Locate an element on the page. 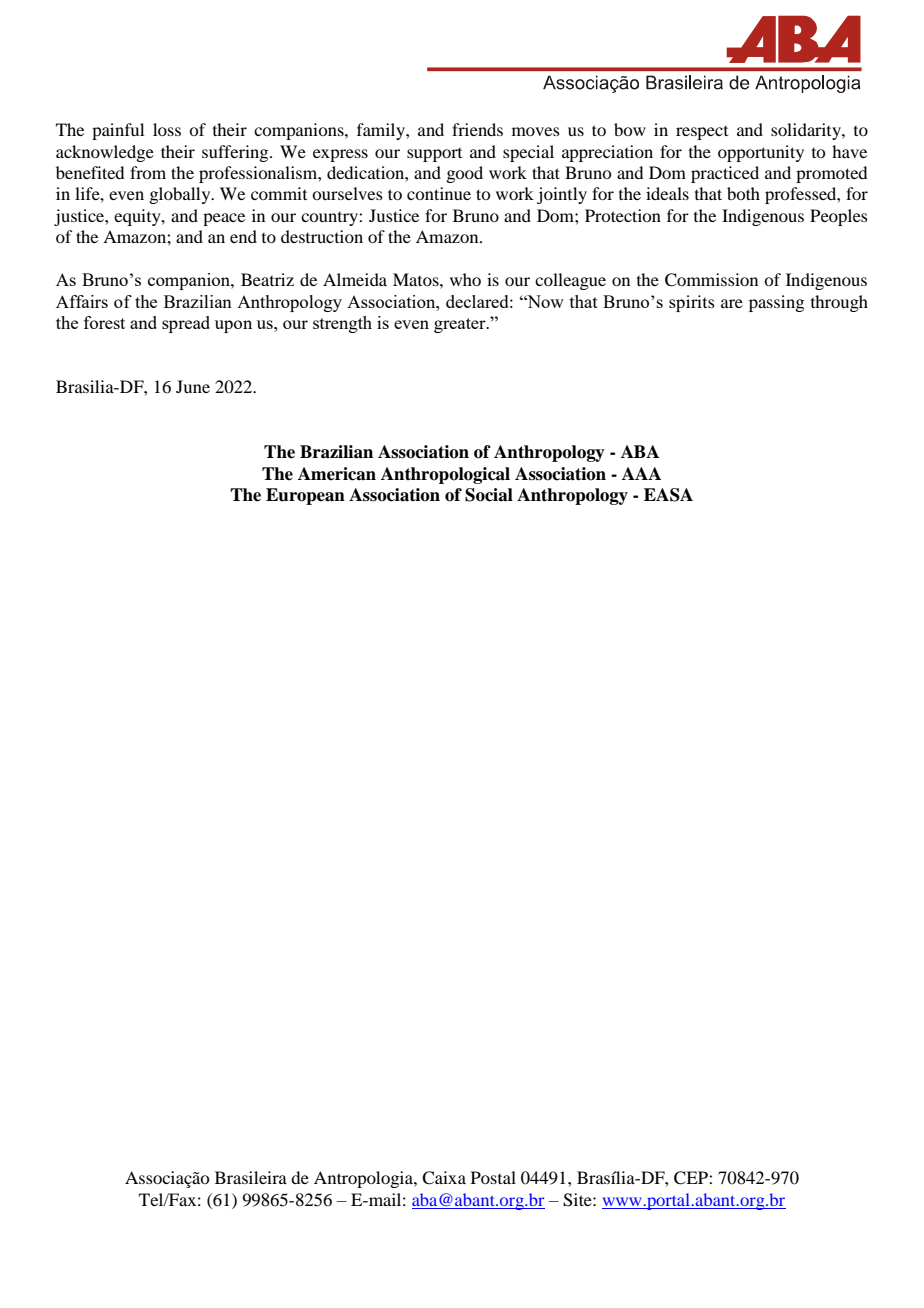 The width and height of the image is (924, 1308). American is located at coordinates (337, 474).
